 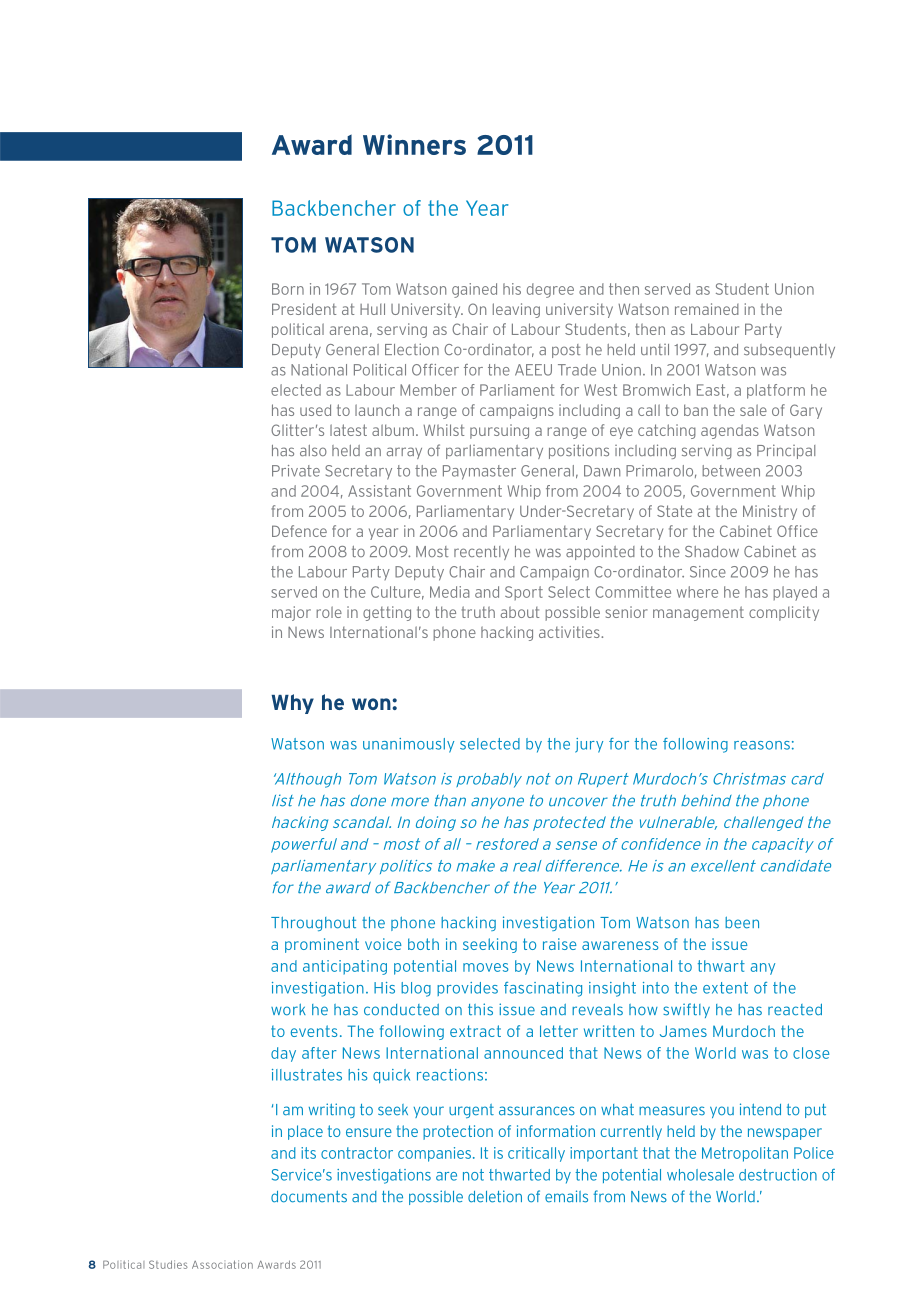 I want to click on Born, so click(x=288, y=289).
